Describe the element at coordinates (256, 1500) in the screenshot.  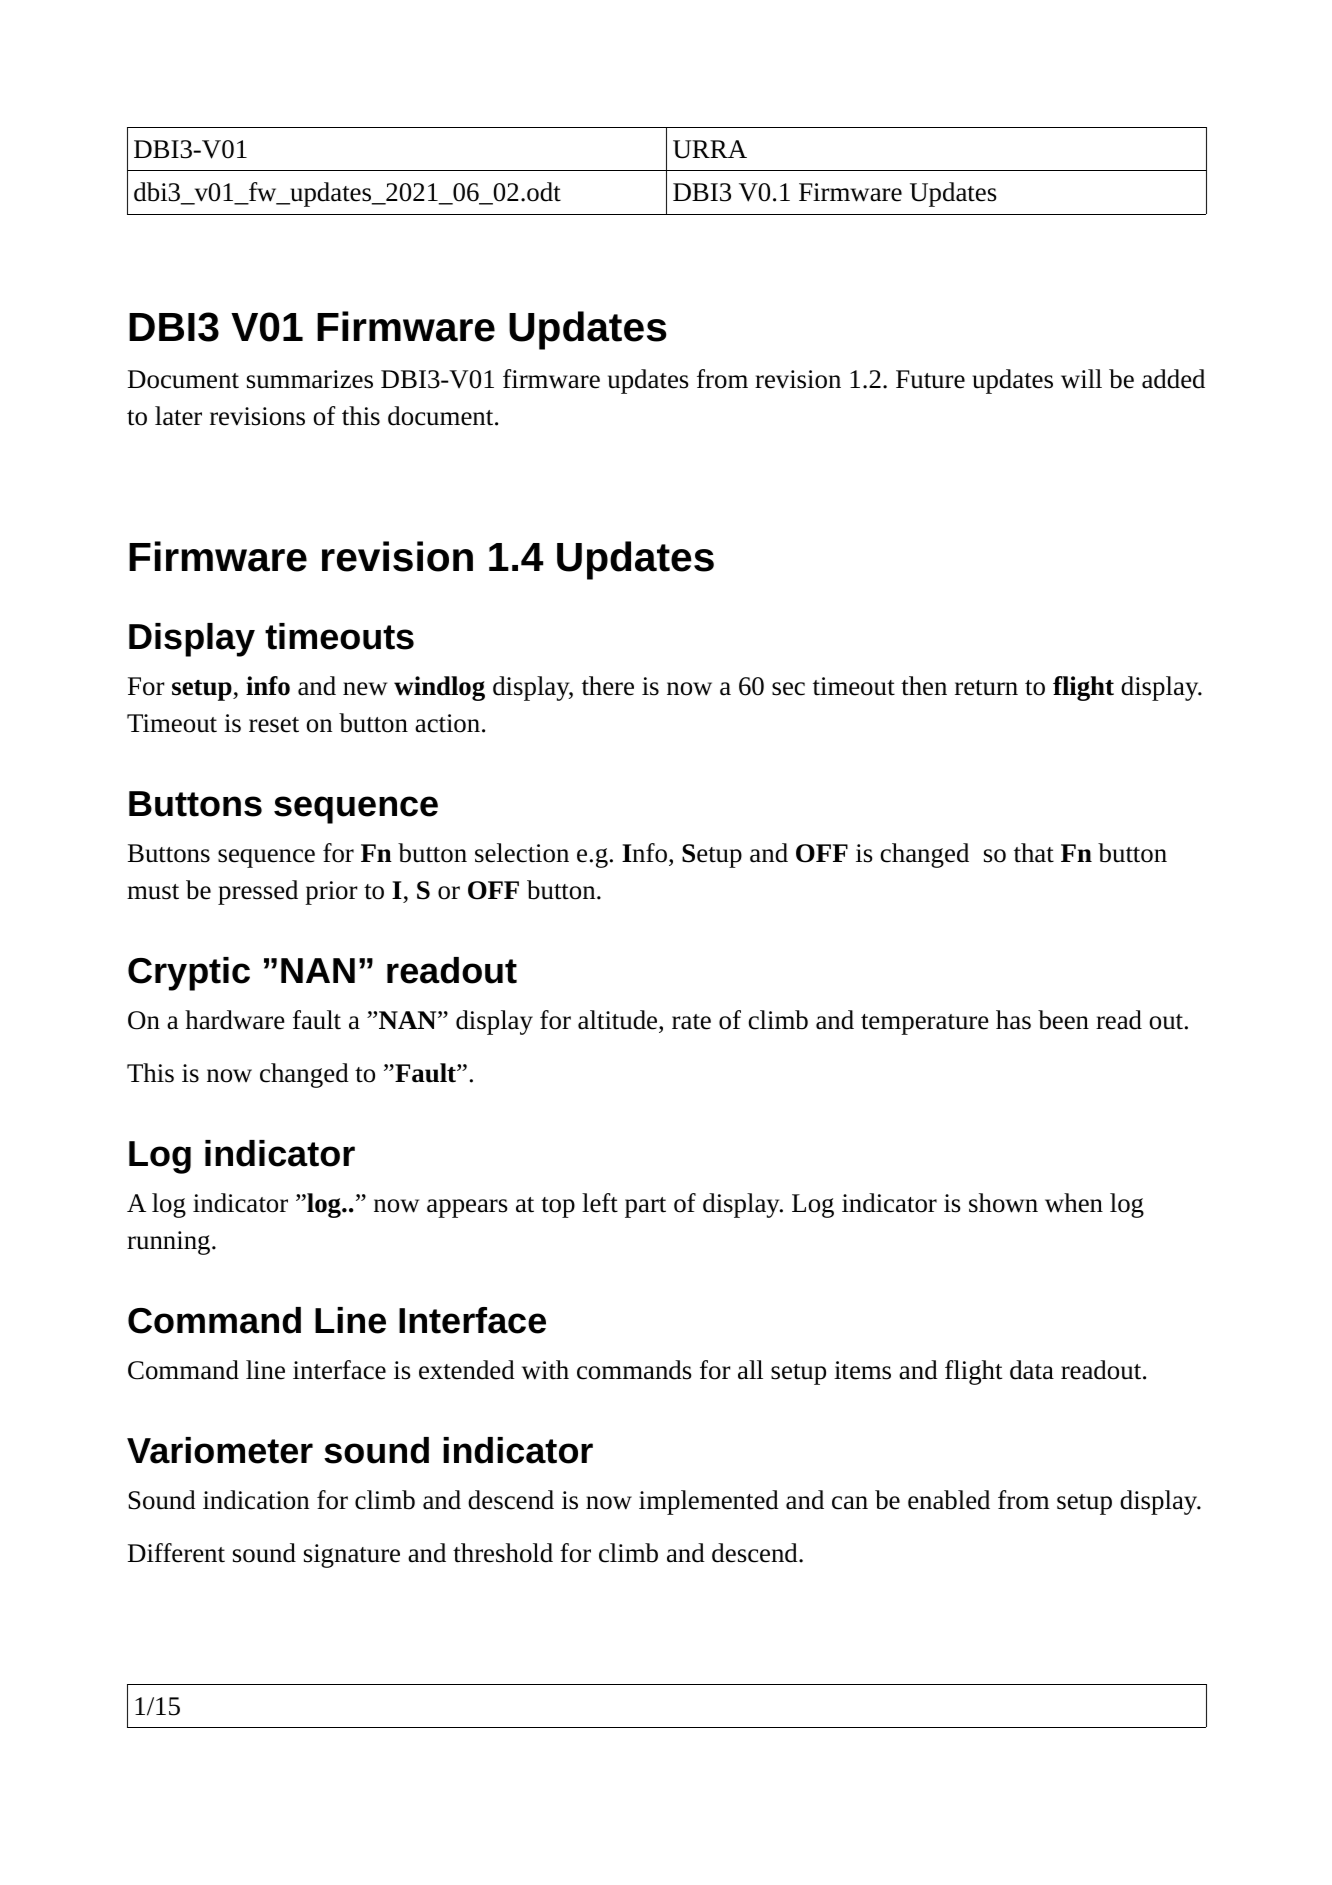
I see `indication` at that location.
